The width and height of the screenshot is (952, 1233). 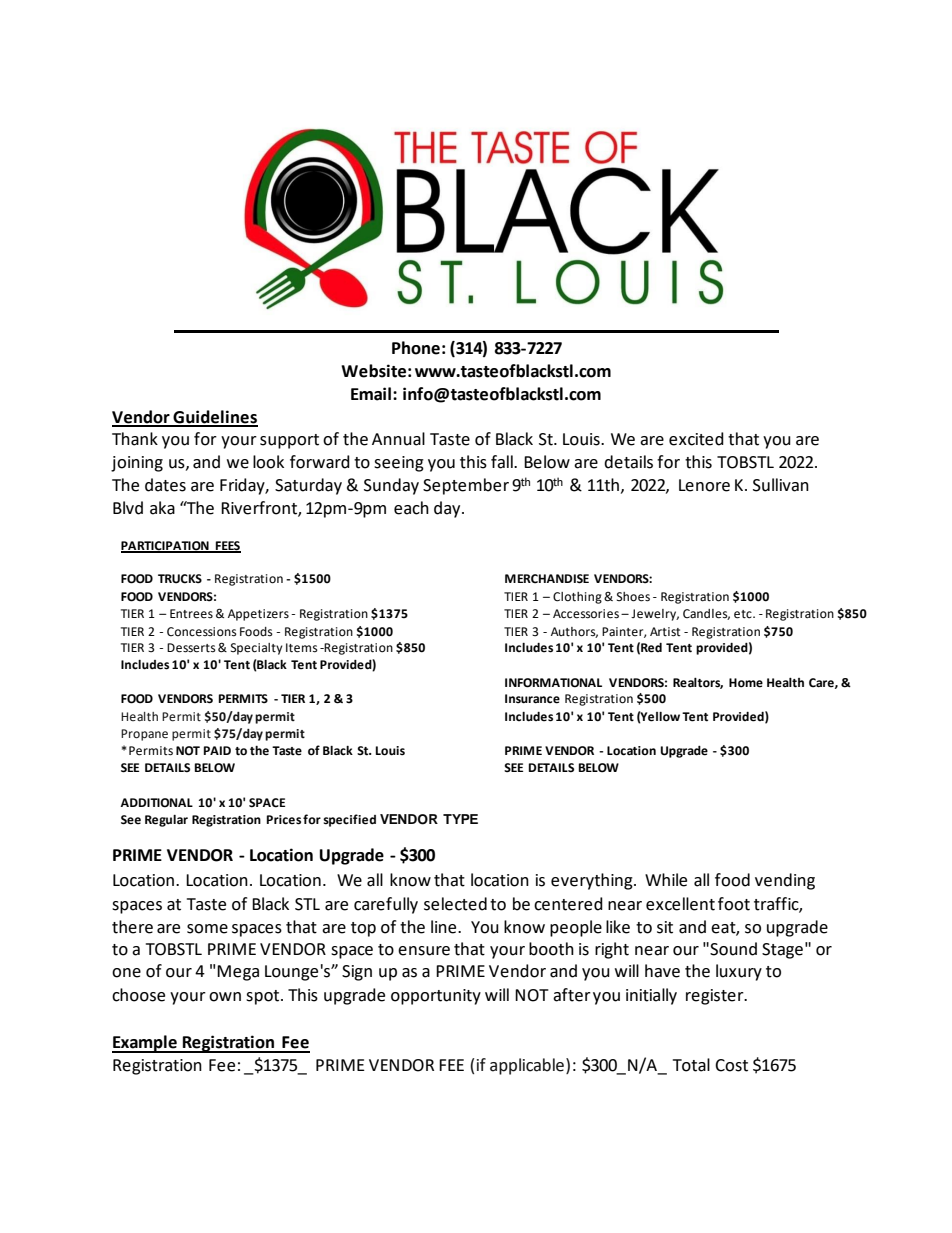 What do you see at coordinates (135, 439) in the screenshot?
I see `Thank` at bounding box center [135, 439].
